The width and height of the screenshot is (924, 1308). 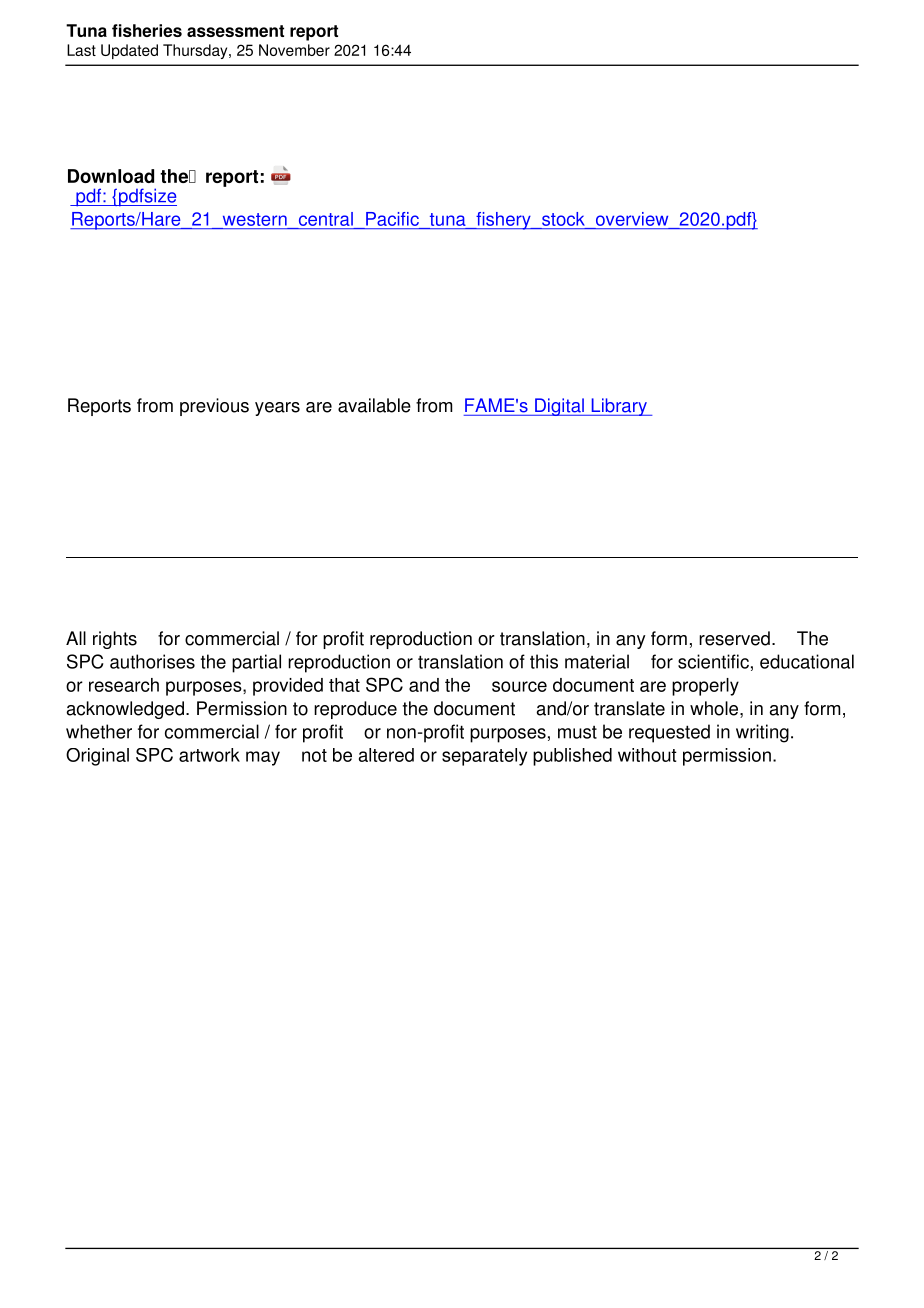 I want to click on artwork, so click(x=209, y=755).
